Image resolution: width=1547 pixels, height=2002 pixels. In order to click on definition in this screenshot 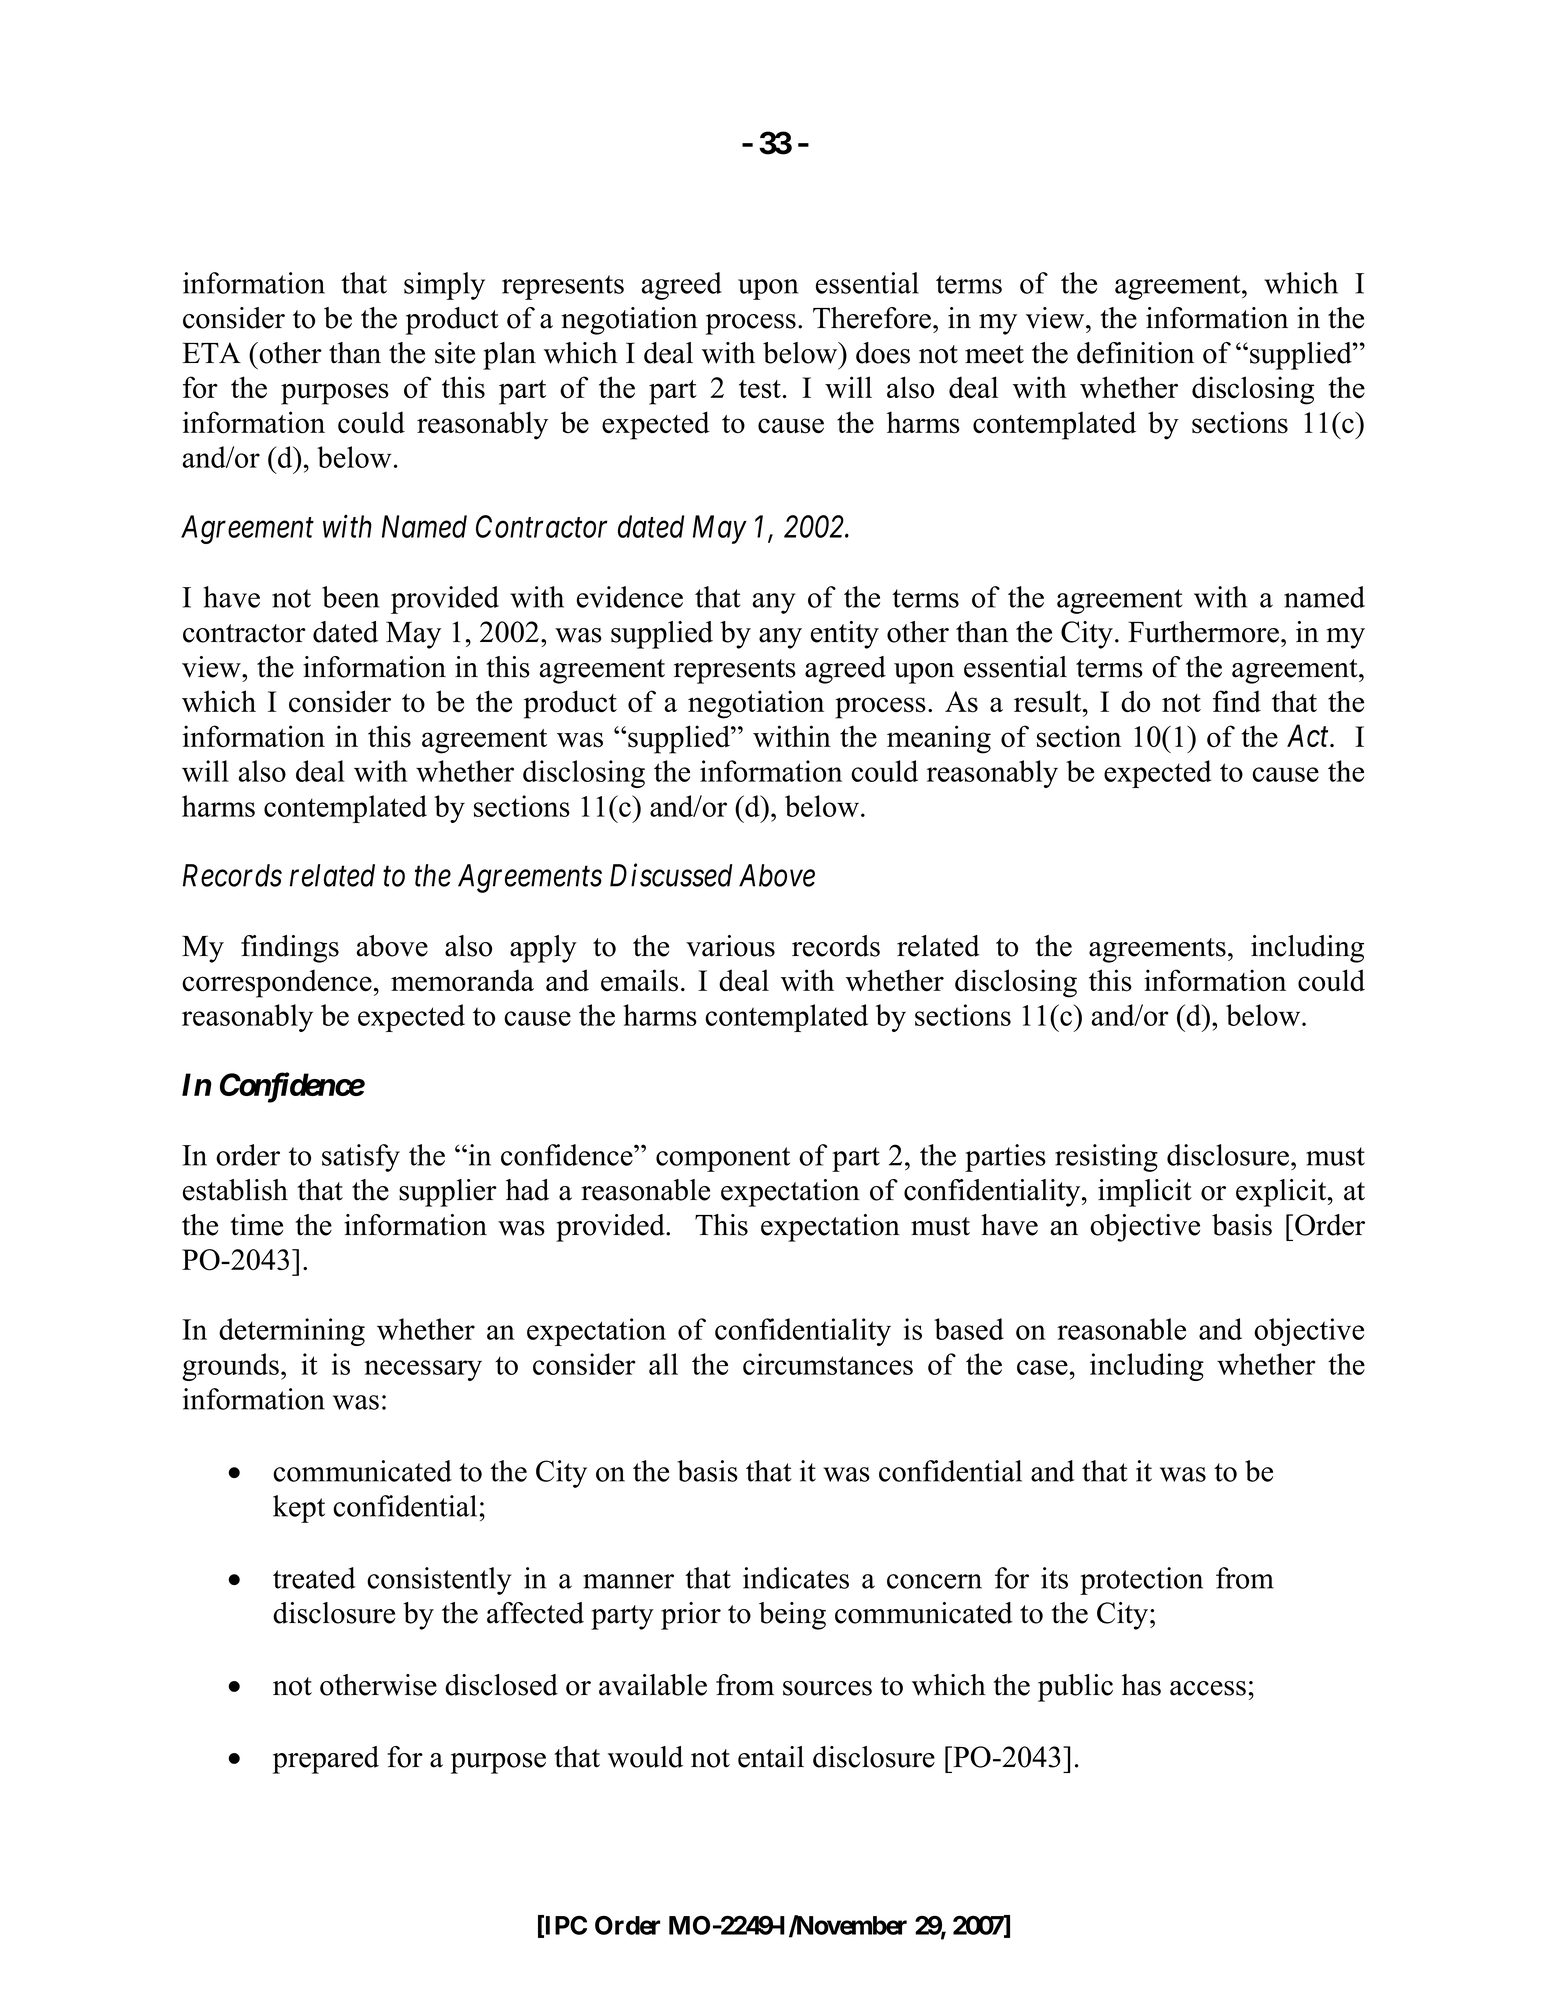, I will do `click(1135, 353)`.
